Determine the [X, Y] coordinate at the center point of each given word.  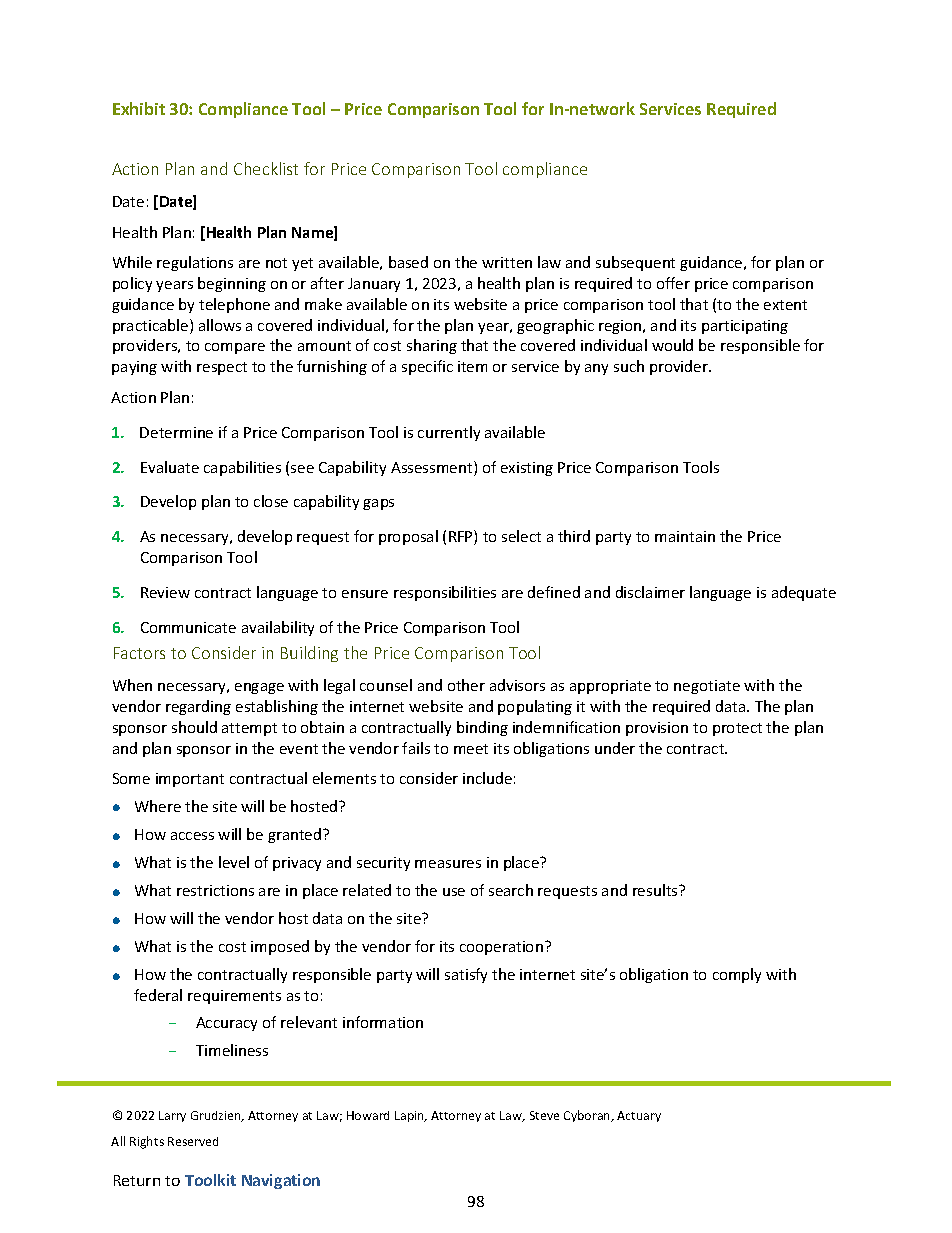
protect [737, 729]
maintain [685, 536]
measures [448, 864]
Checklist [266, 168]
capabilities [242, 468]
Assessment [433, 468]
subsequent [635, 263]
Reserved [193, 1141]
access [192, 836]
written [507, 262]
